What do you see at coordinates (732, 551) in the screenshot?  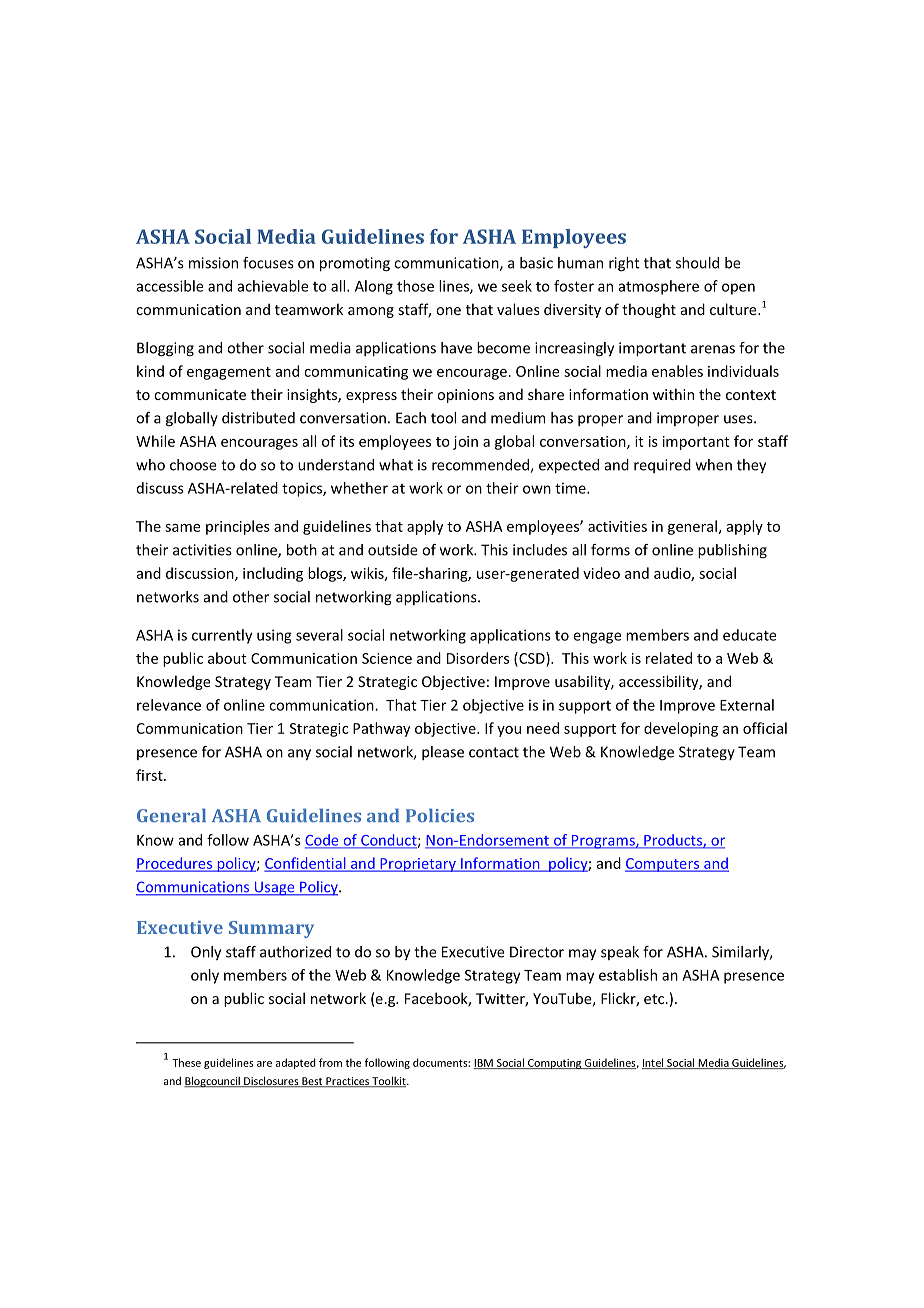 I see `publishing` at bounding box center [732, 551].
